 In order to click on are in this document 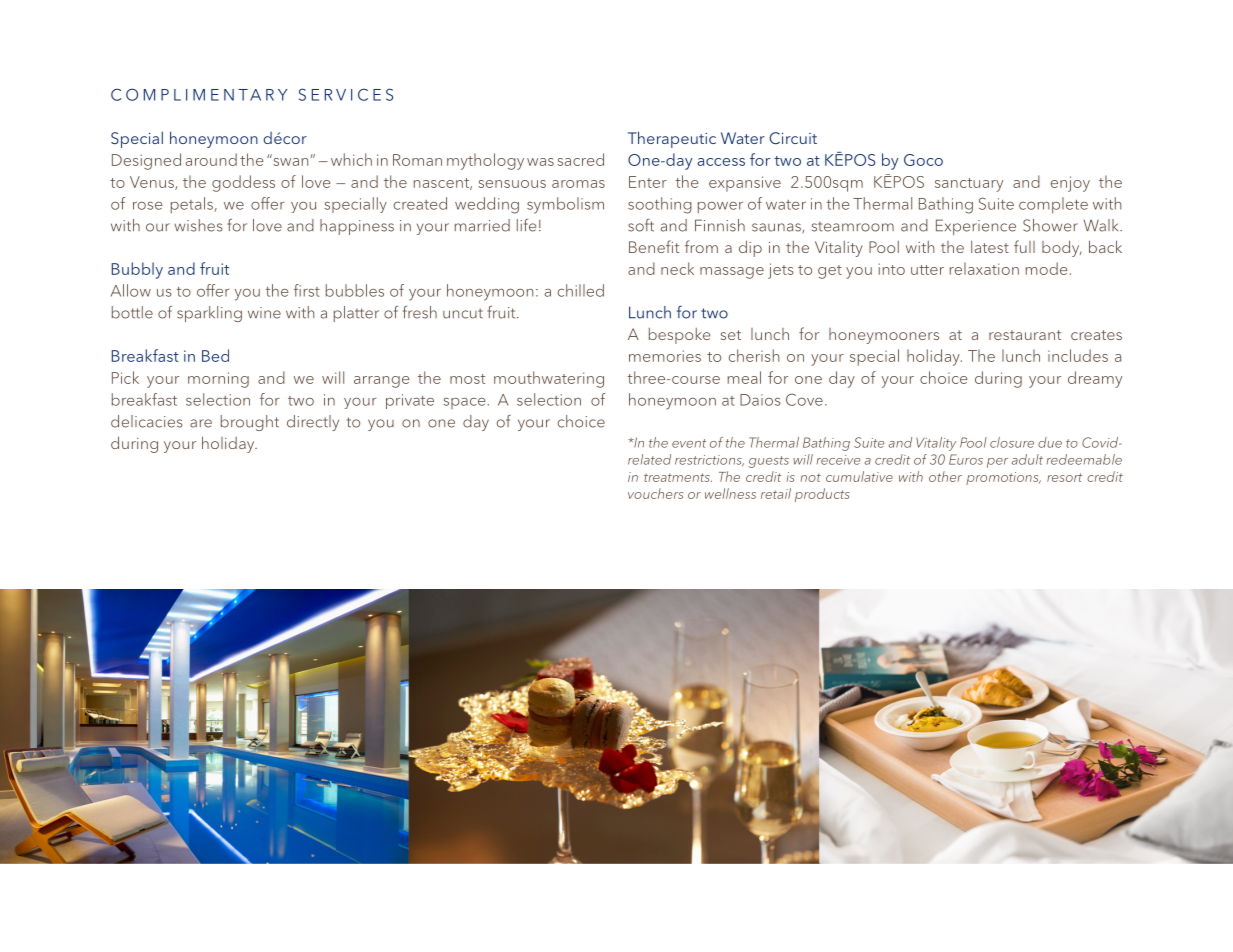, I will do `click(201, 423)`.
